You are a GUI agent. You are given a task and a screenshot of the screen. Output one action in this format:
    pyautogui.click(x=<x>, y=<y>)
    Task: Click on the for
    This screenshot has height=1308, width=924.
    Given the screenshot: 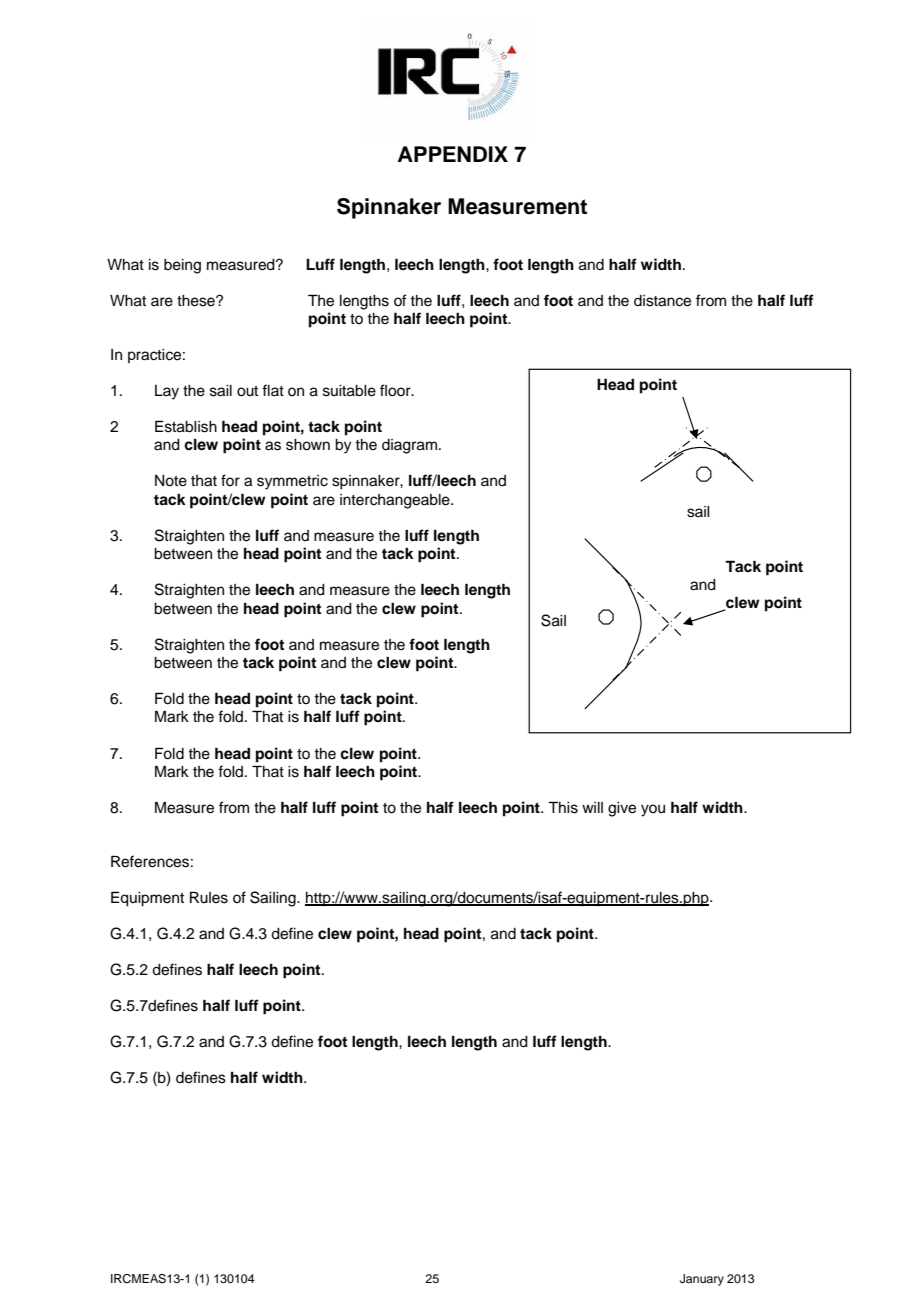 What is the action you would take?
    pyautogui.click(x=230, y=480)
